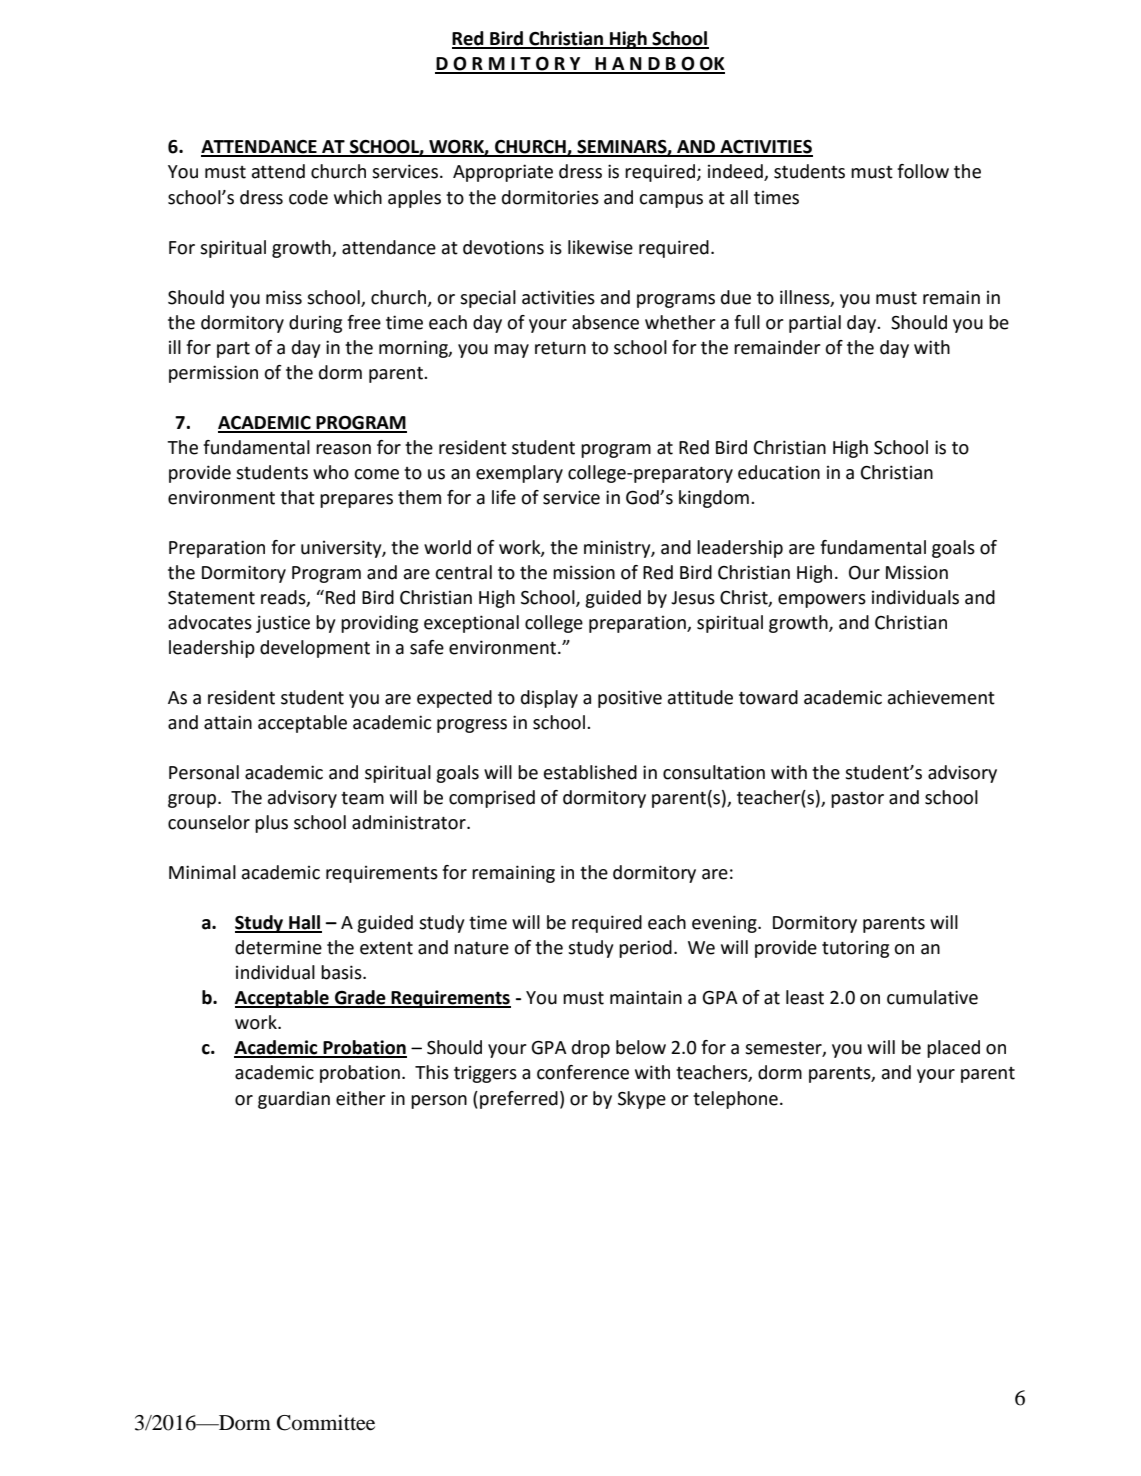 This image has height=1476, width=1141. I want to click on guardian, so click(294, 1100).
